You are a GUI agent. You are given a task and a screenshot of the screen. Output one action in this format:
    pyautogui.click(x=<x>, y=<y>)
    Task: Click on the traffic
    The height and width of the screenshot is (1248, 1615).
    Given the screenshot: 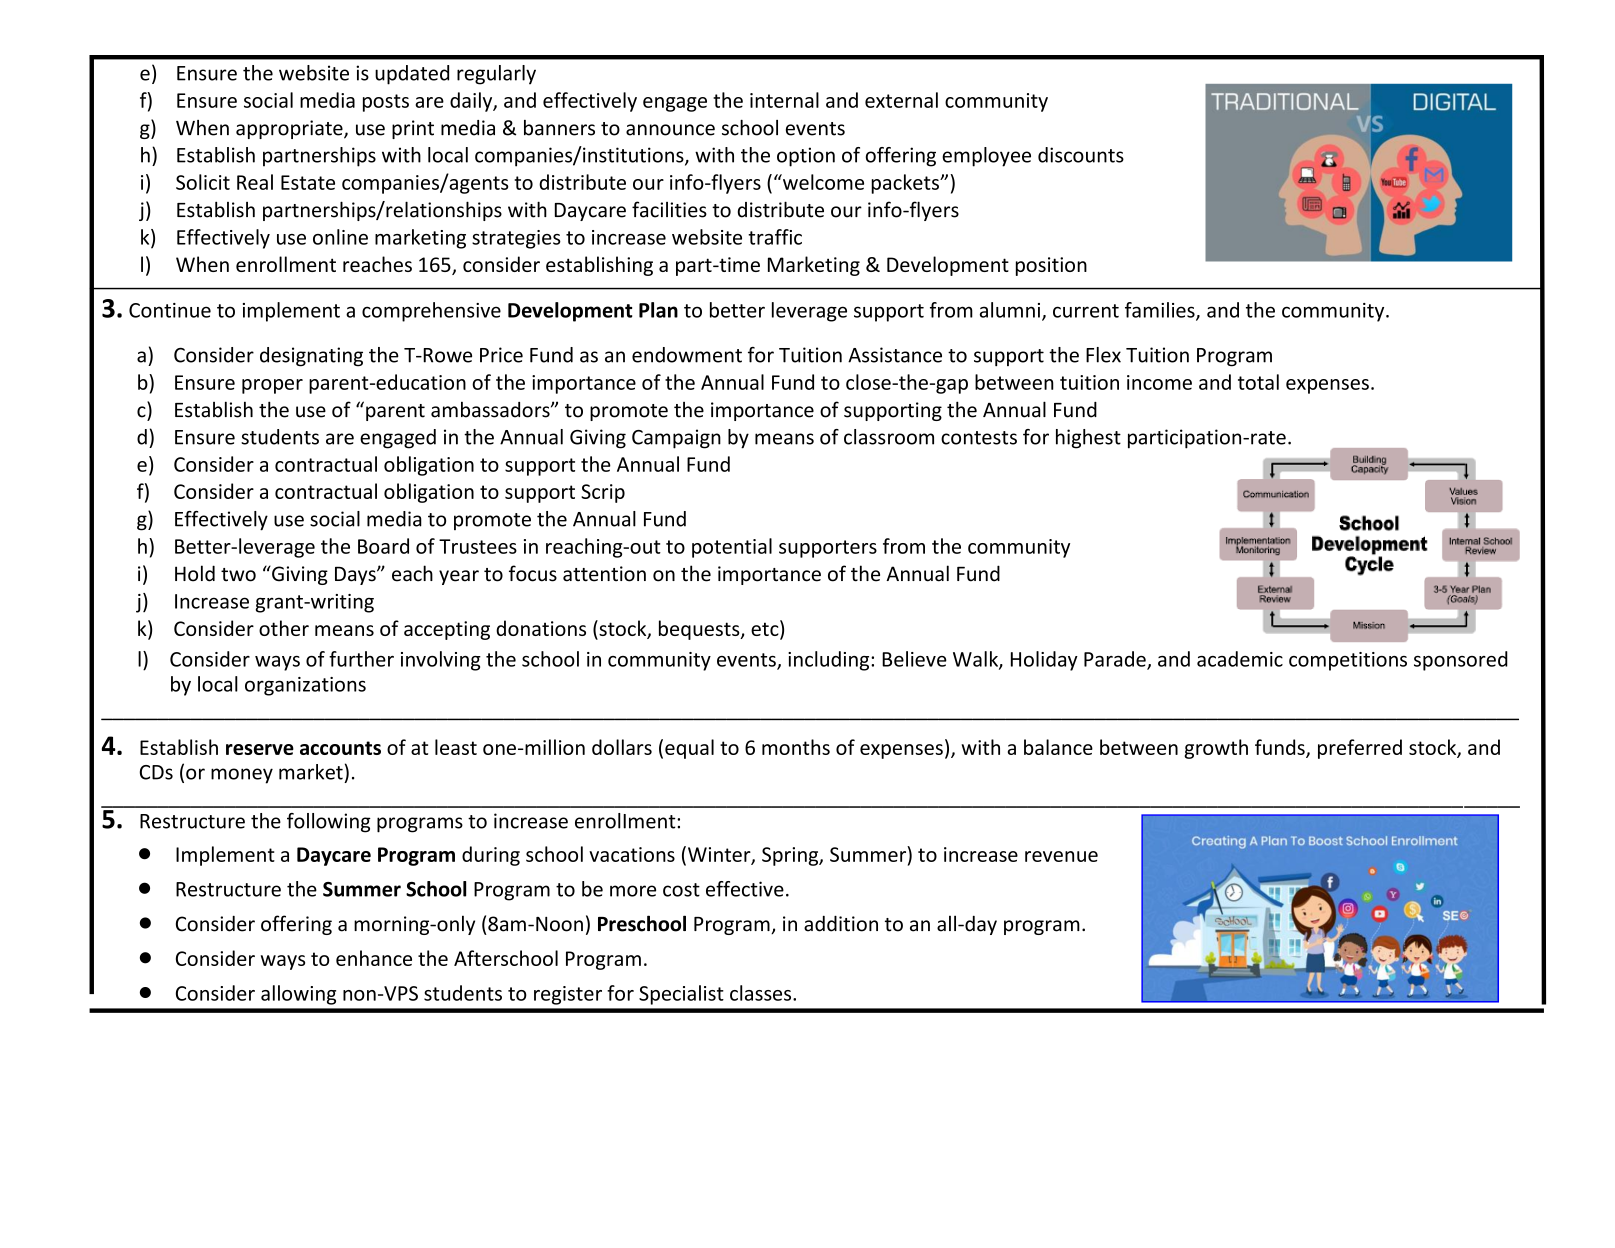 What is the action you would take?
    pyautogui.click(x=775, y=237)
